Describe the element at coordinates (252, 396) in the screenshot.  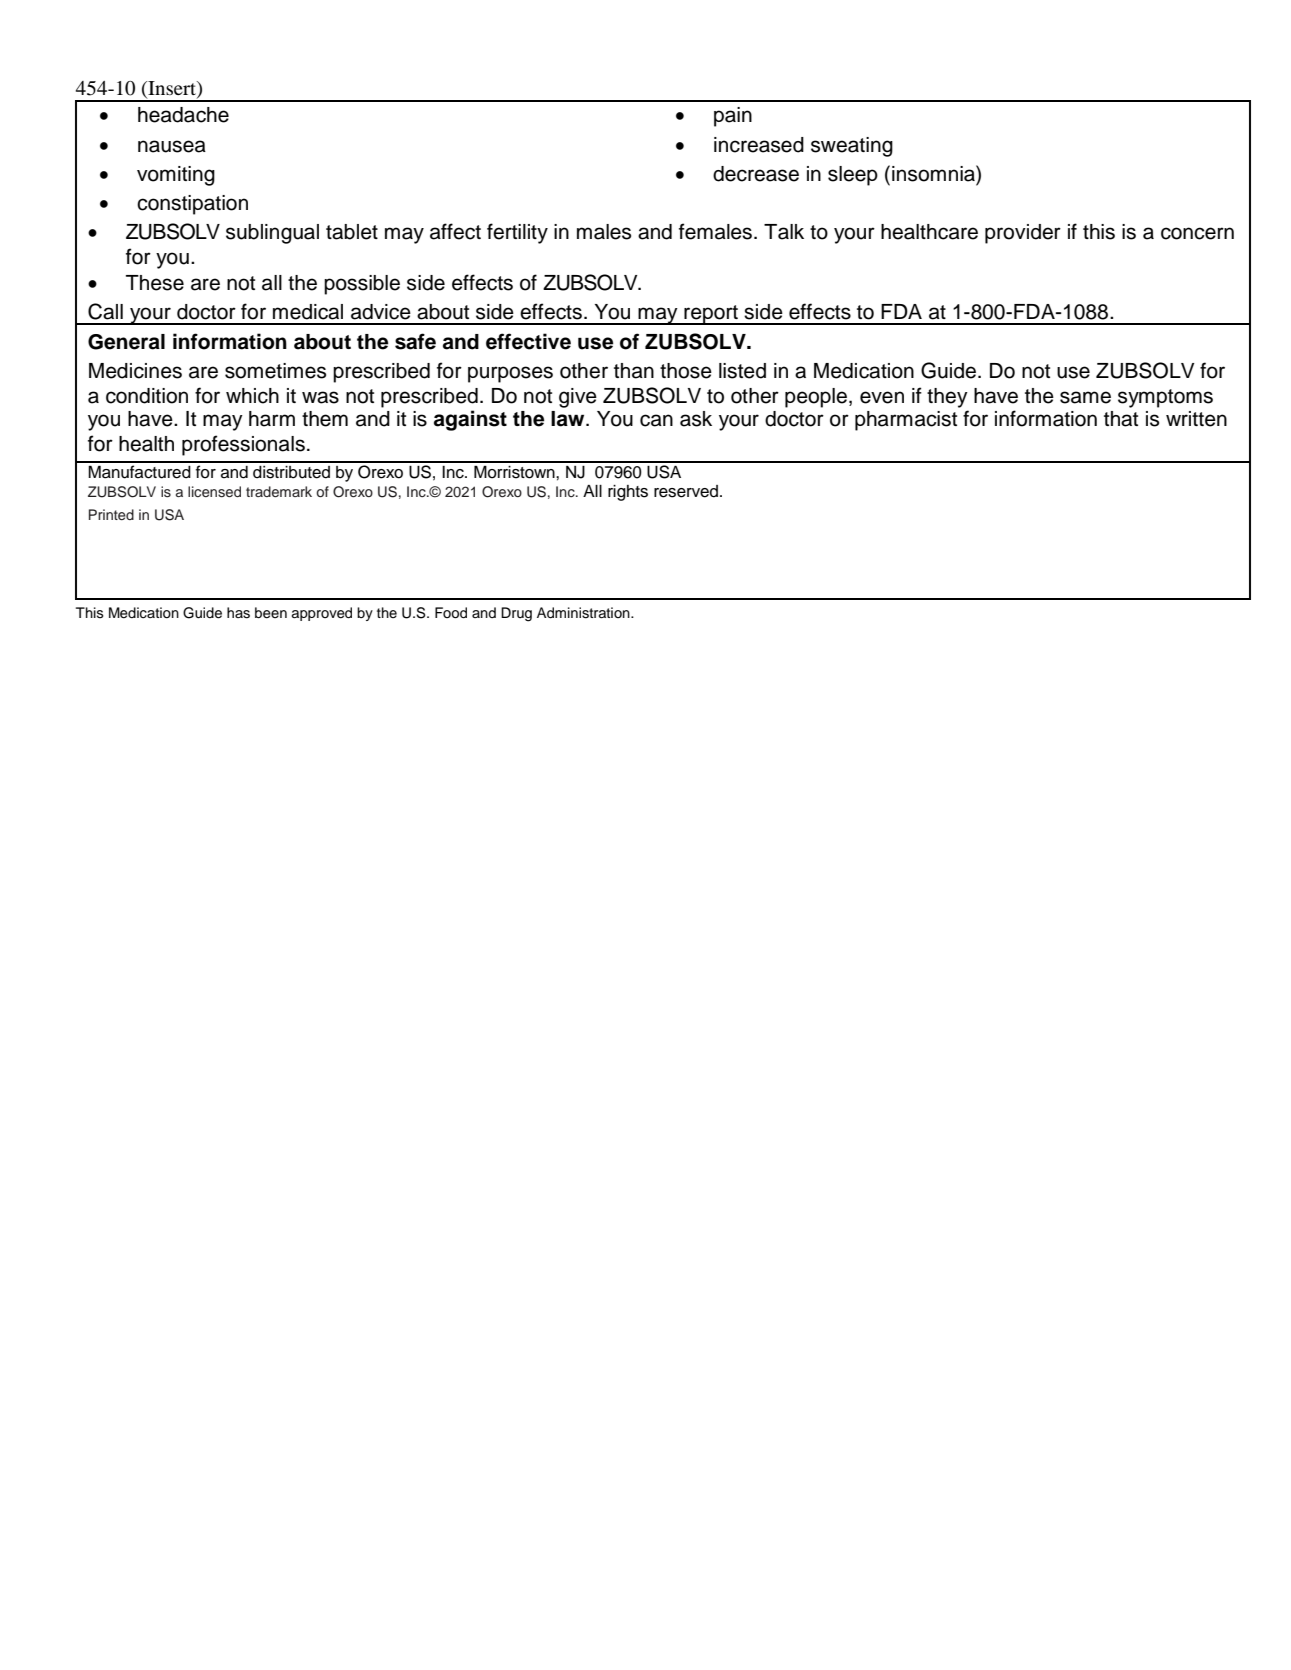
I see `which` at that location.
